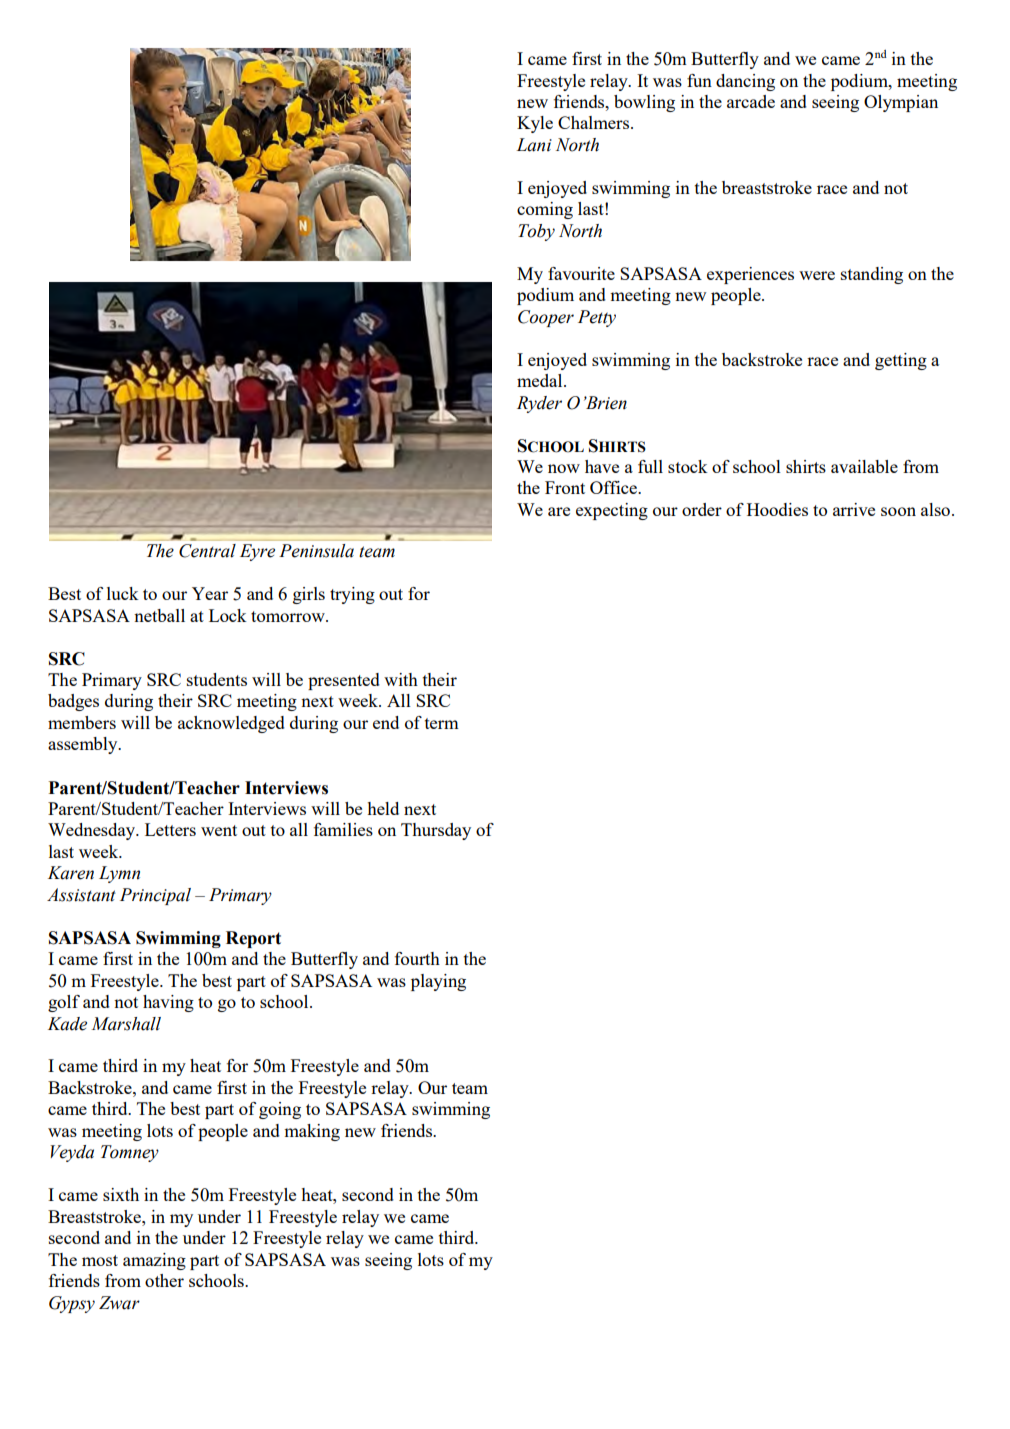 The height and width of the page is (1429, 1010). Describe the element at coordinates (901, 103) in the page. I see `Olympian` at that location.
